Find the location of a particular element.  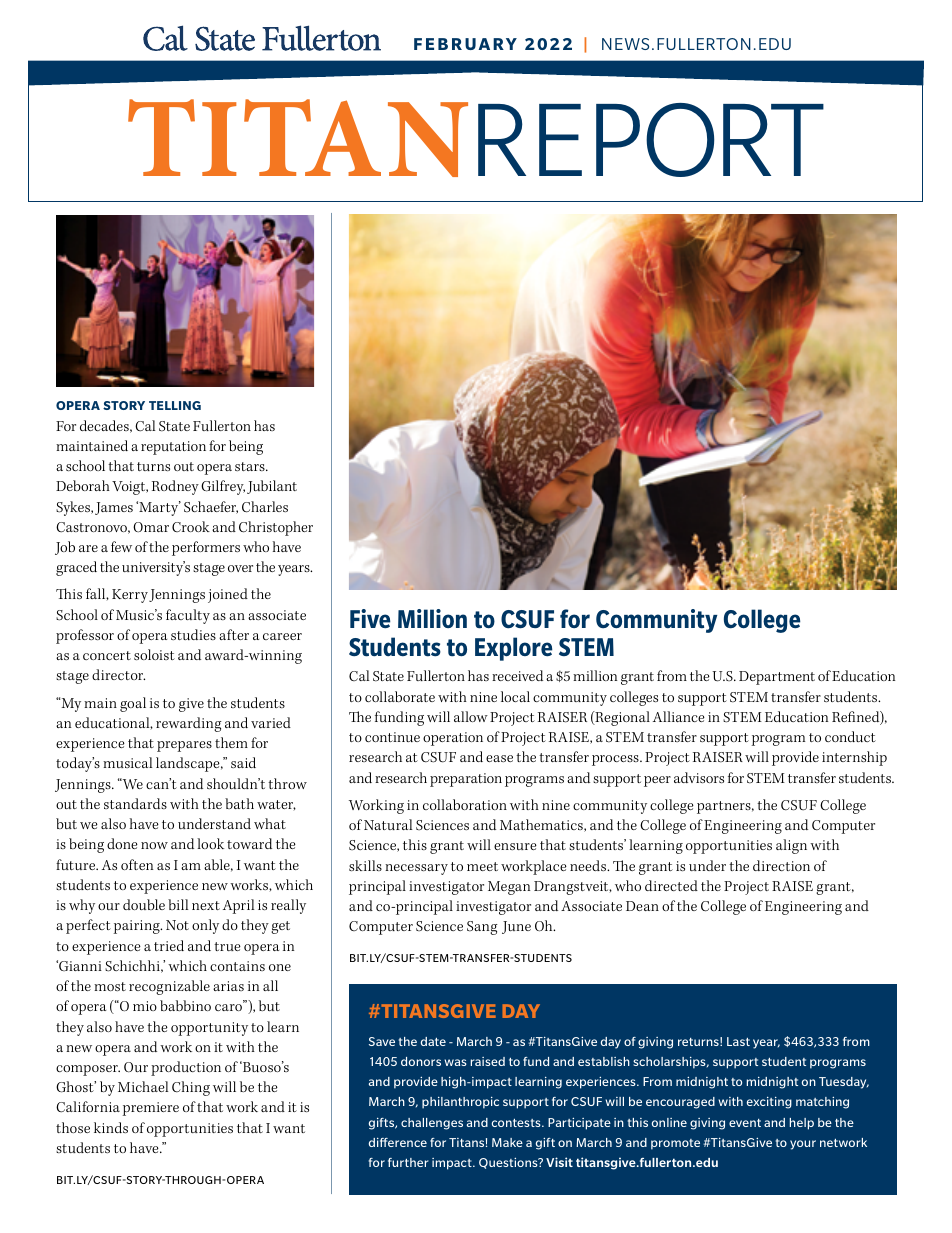

Department is located at coordinates (777, 678).
